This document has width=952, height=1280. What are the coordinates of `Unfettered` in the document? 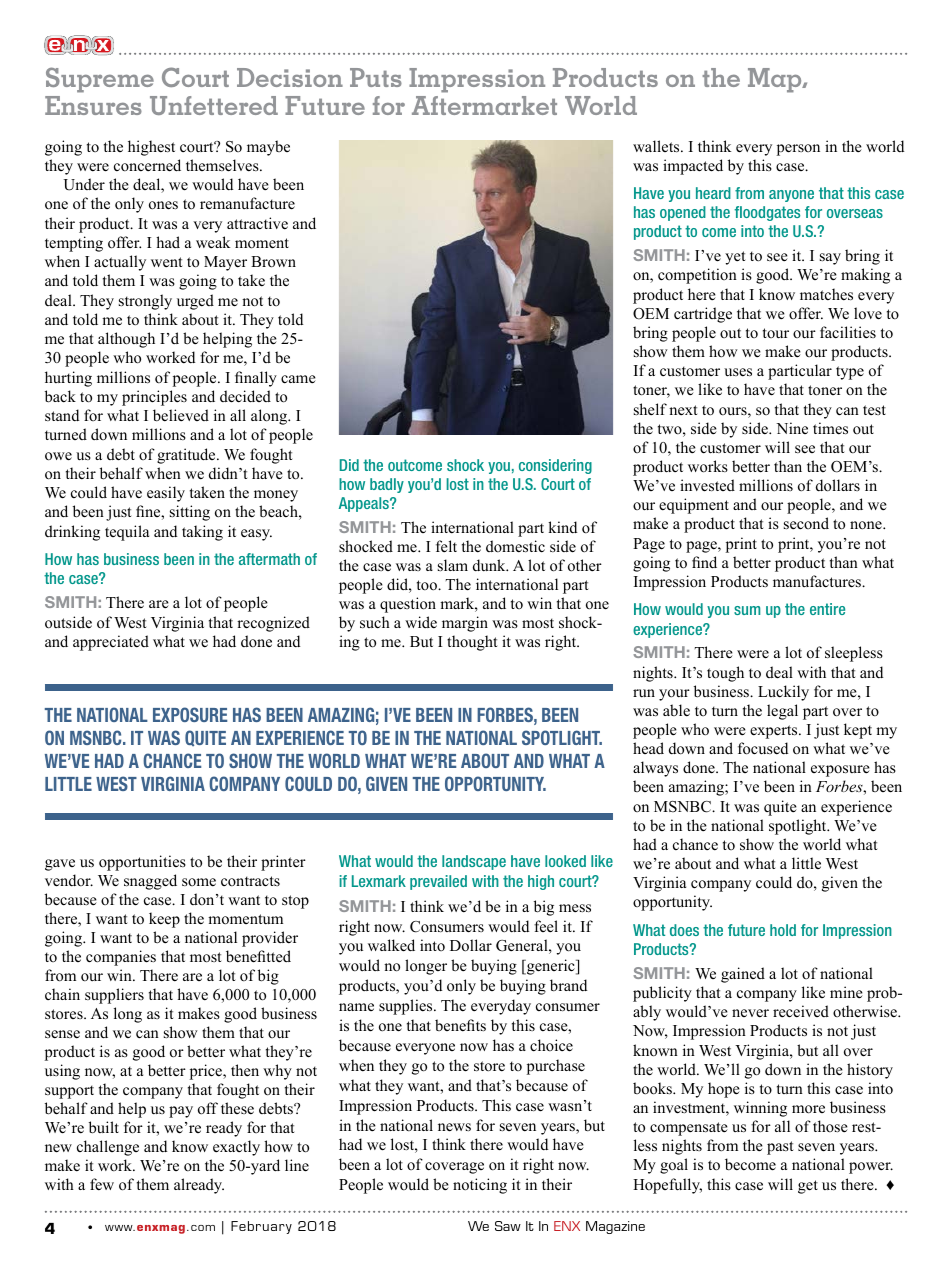 It's located at (214, 105).
